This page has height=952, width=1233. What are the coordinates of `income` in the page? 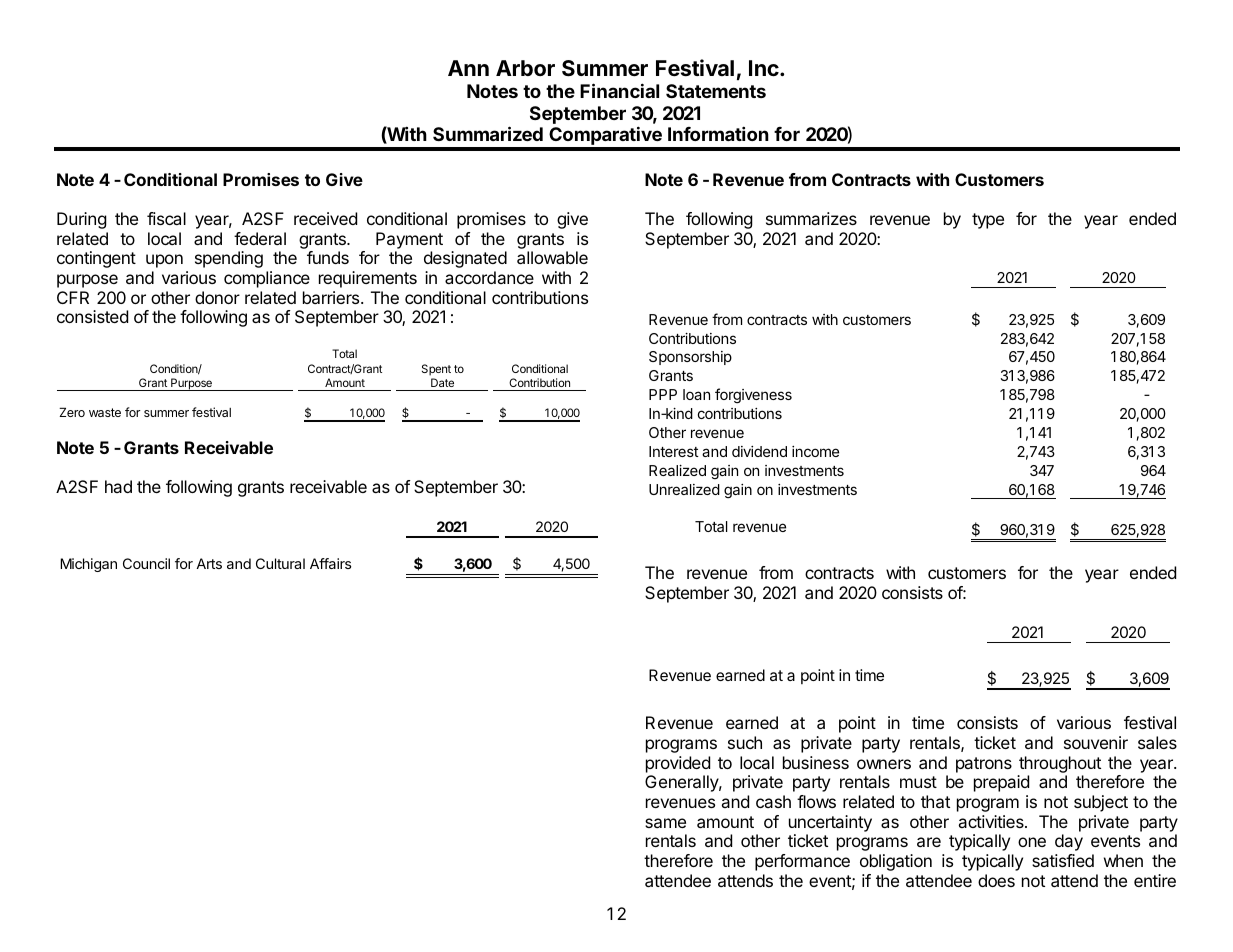 It's located at (815, 451).
